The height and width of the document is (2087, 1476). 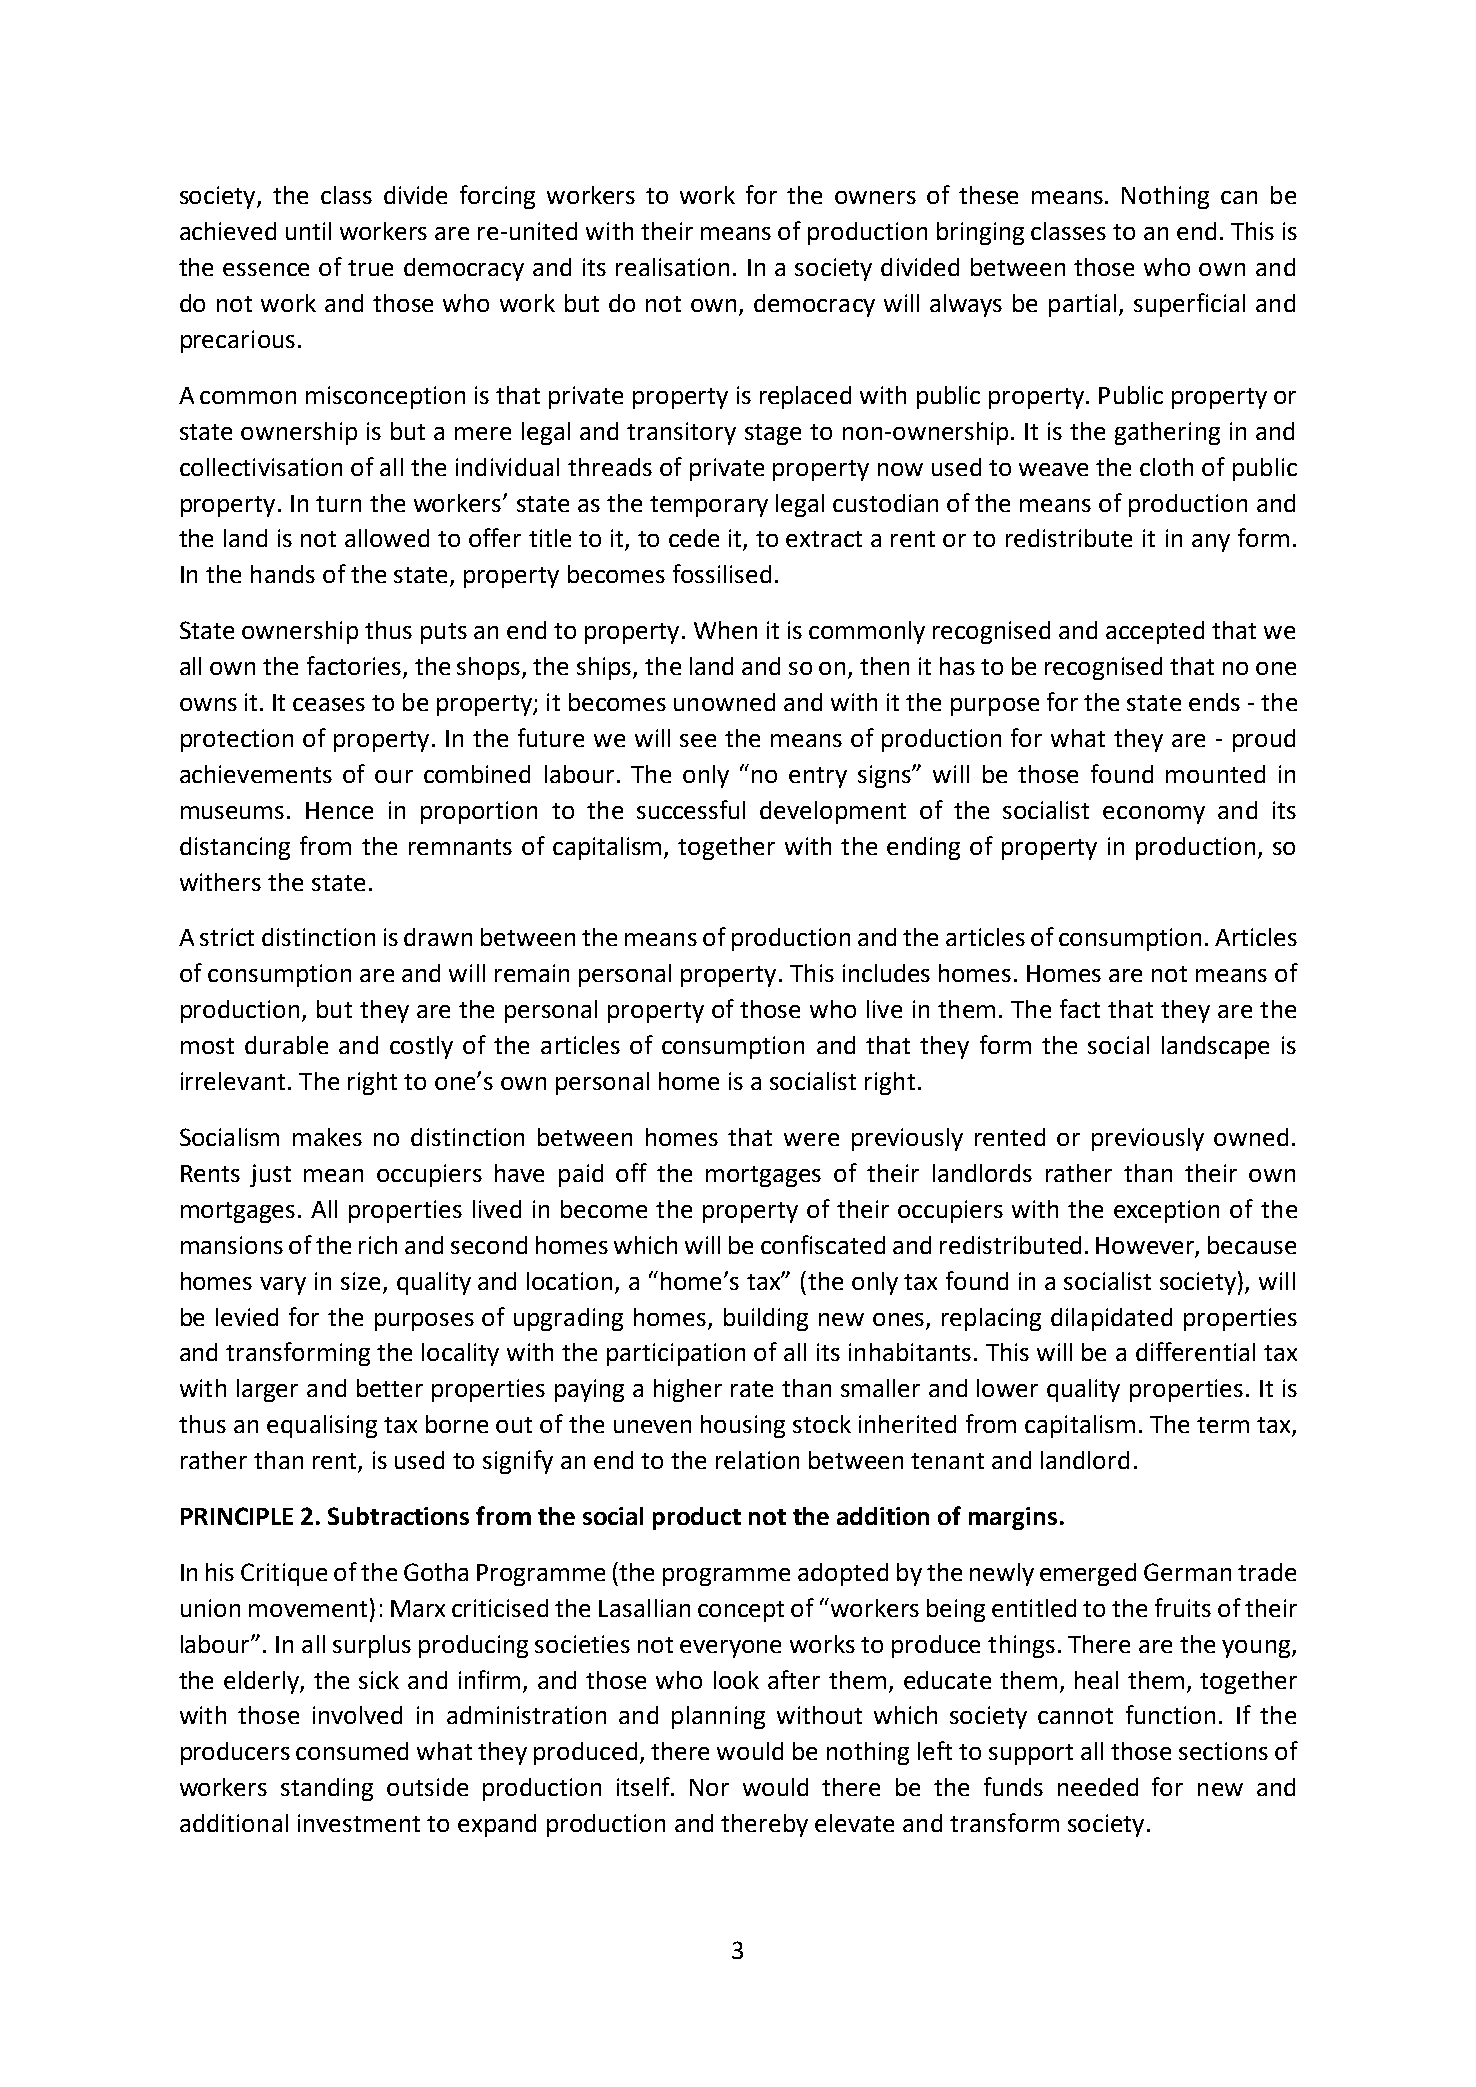 I want to click on makes, so click(x=327, y=1137).
